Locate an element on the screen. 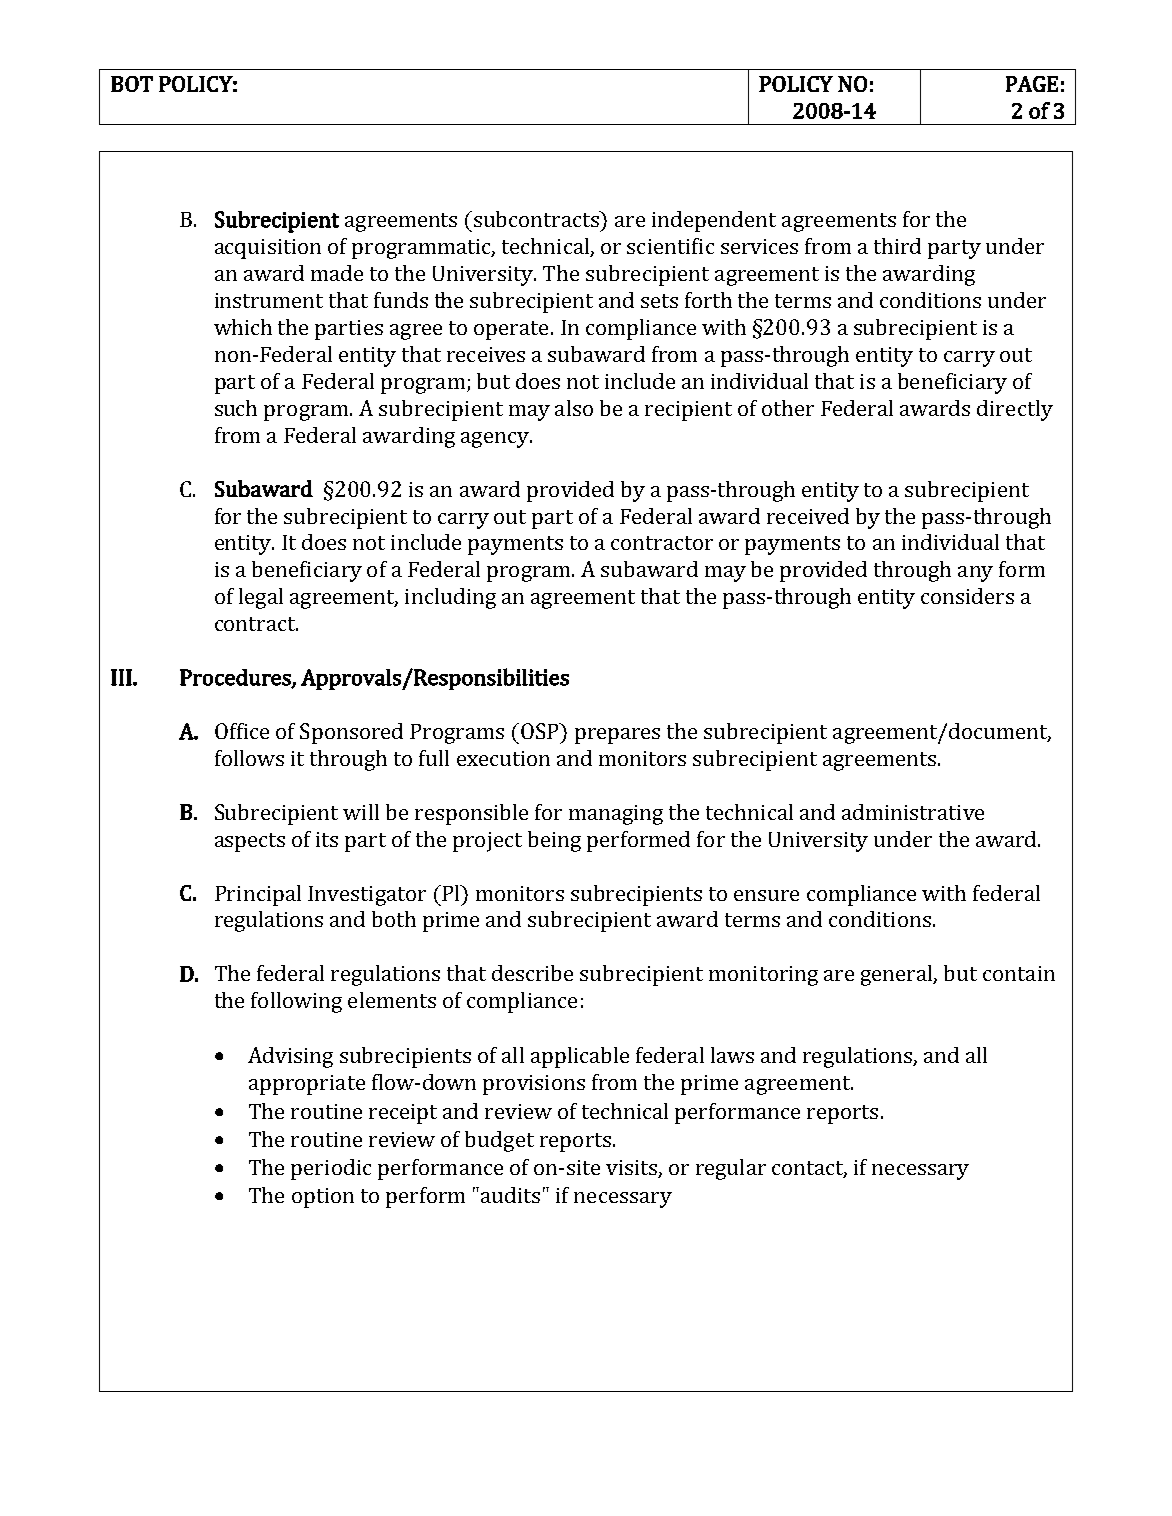 The height and width of the screenshot is (1516, 1172). Principal is located at coordinates (258, 895).
